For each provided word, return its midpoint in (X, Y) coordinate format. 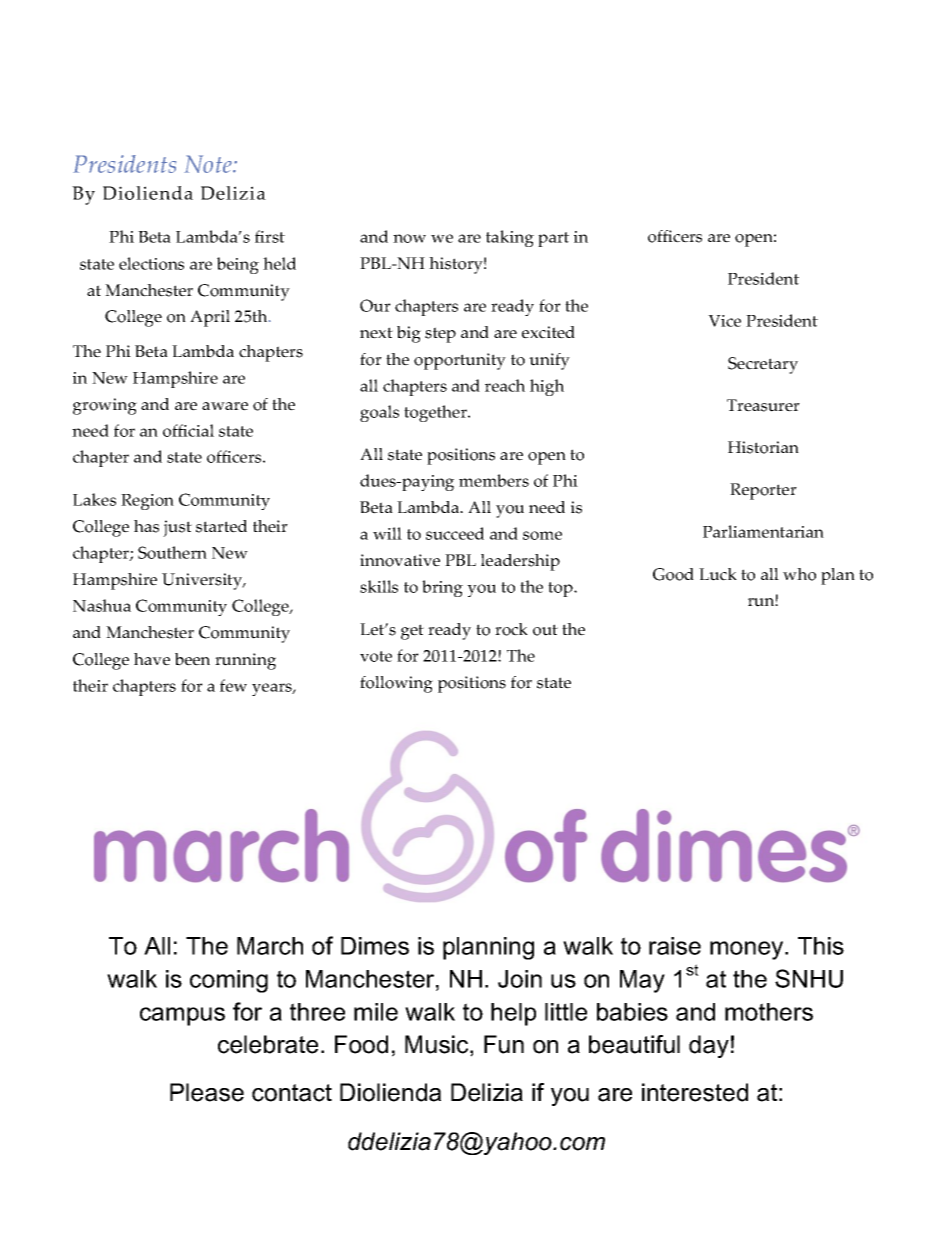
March (270, 946)
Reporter (763, 491)
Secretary (763, 365)
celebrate (268, 1044)
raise (675, 946)
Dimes (375, 946)
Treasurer (763, 405)
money (748, 950)
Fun (504, 1044)
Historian (763, 447)
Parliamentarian (763, 531)
